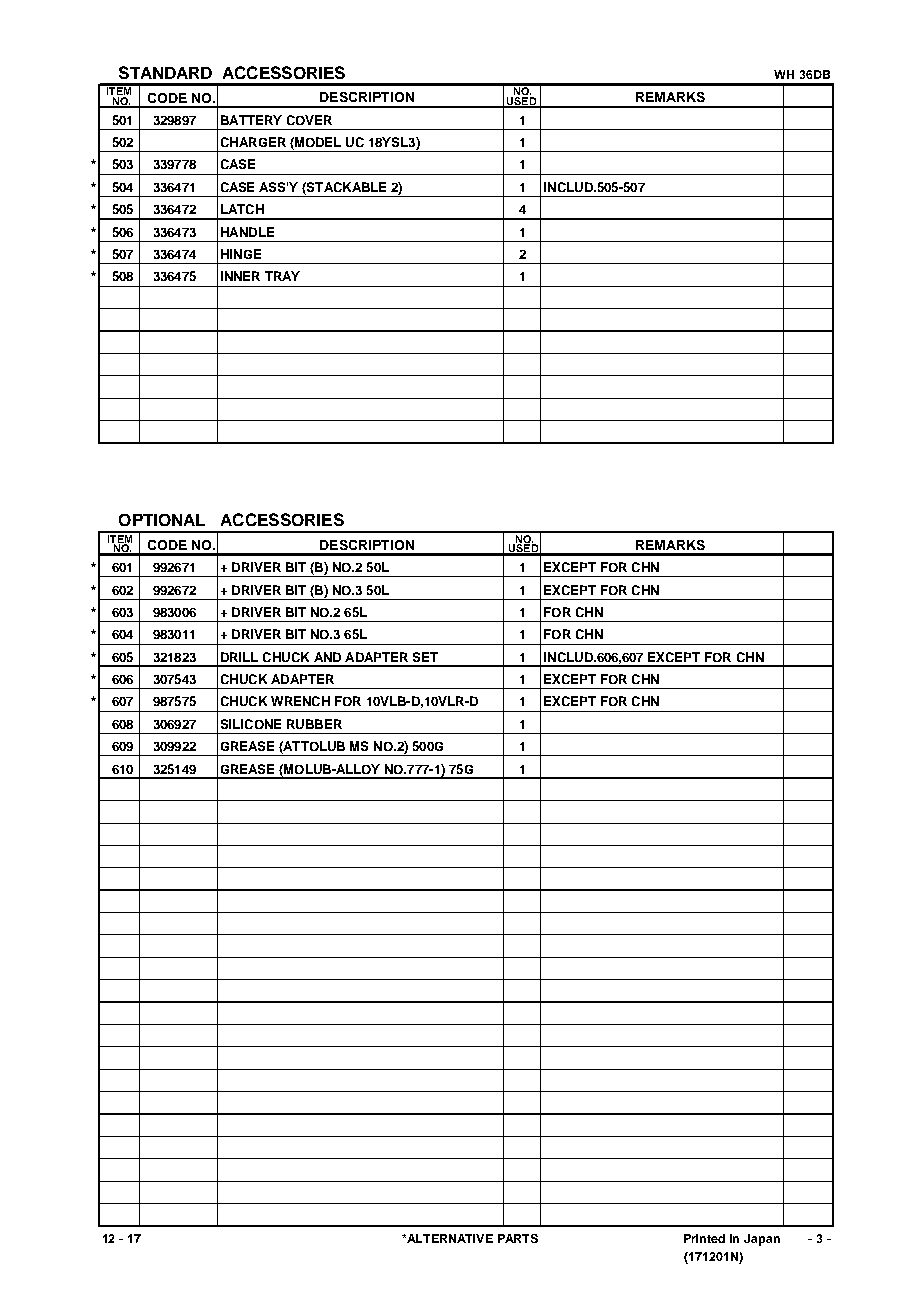 The image size is (924, 1308). I want to click on RUBBER, so click(314, 724).
